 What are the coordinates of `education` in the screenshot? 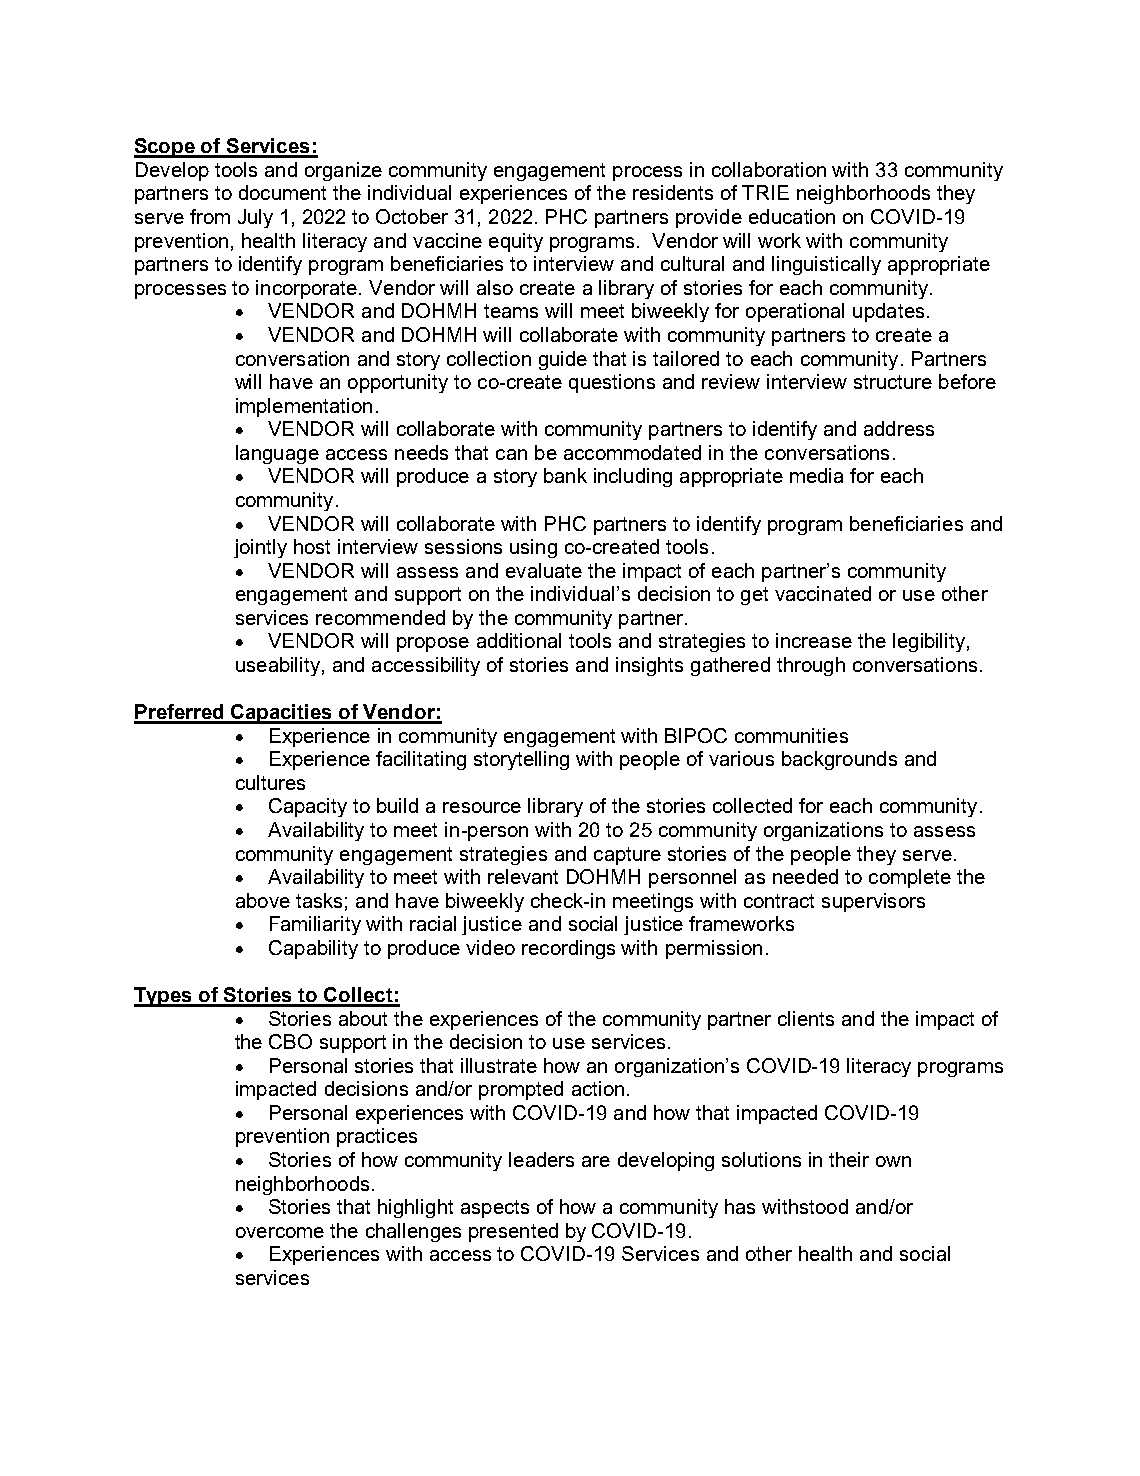 It's located at (792, 216).
